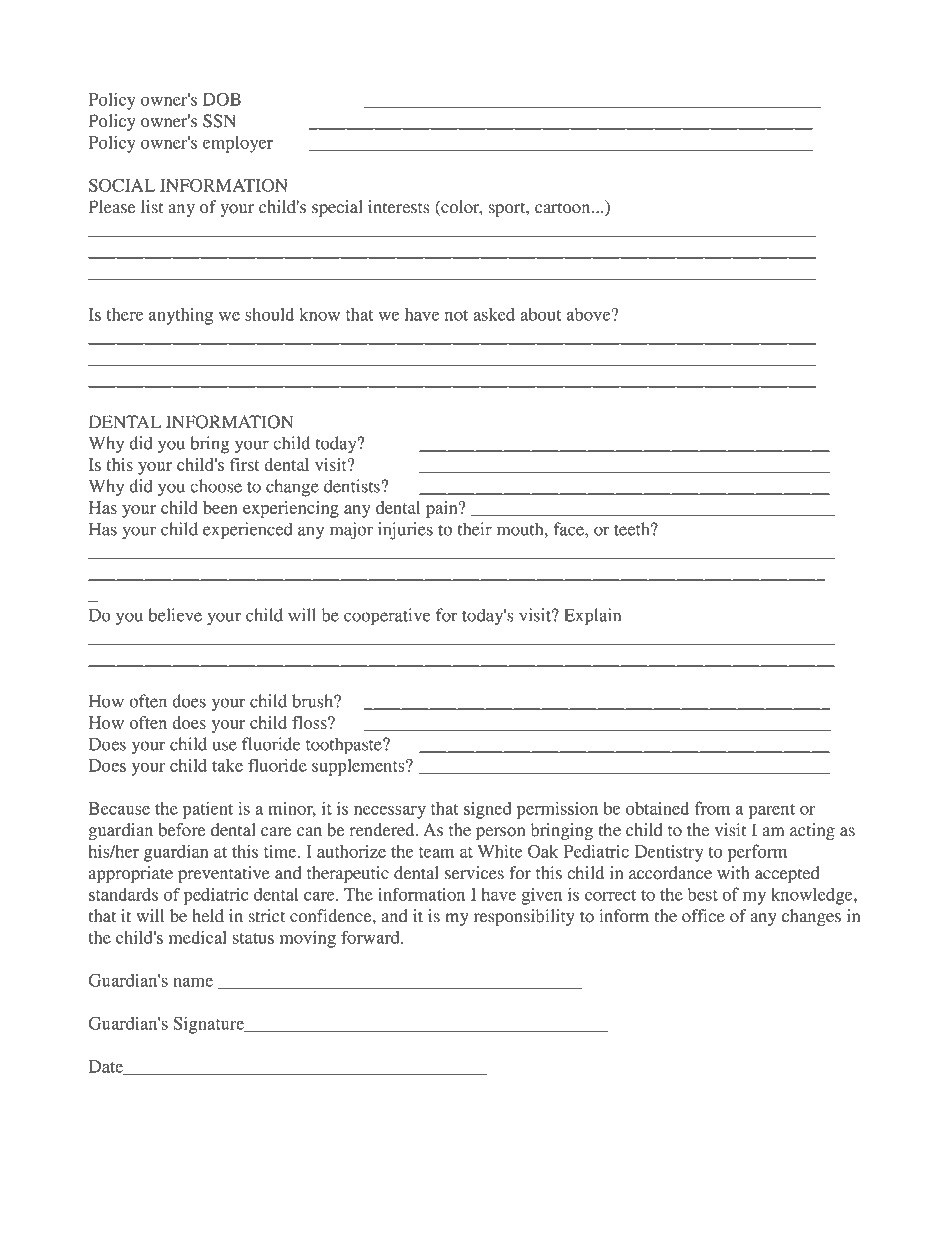  What do you see at coordinates (175, 615) in the image?
I see `believe` at bounding box center [175, 615].
